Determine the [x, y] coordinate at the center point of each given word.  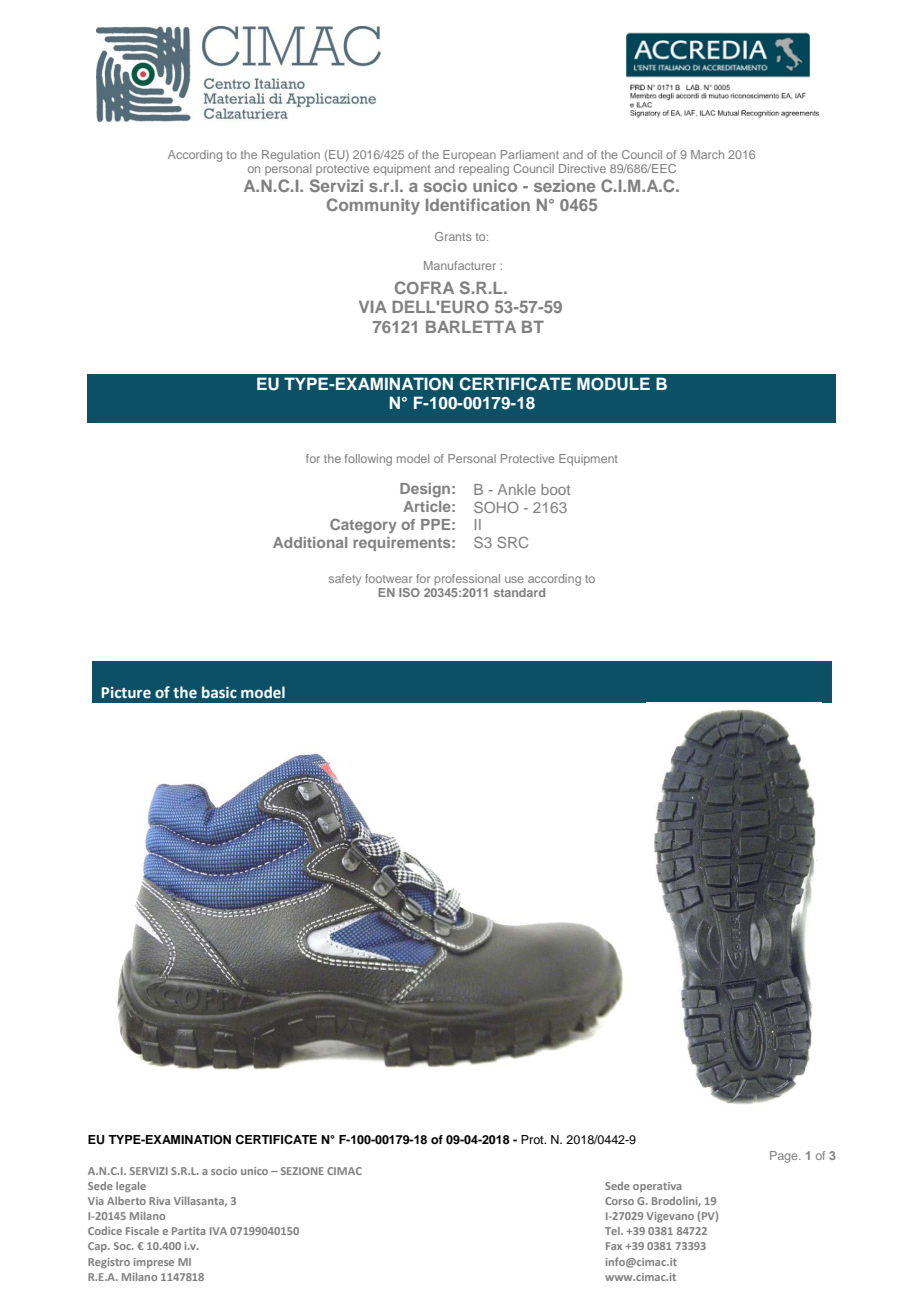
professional [467, 580]
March [707, 154]
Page [785, 1157]
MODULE [613, 384]
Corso [619, 1201]
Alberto [126, 1201]
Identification [478, 204]
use [514, 579]
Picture [126, 693]
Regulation [291, 156]
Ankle [517, 489]
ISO [409, 592]
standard [519, 592]
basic [219, 692]
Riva [159, 1201]
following [368, 460]
